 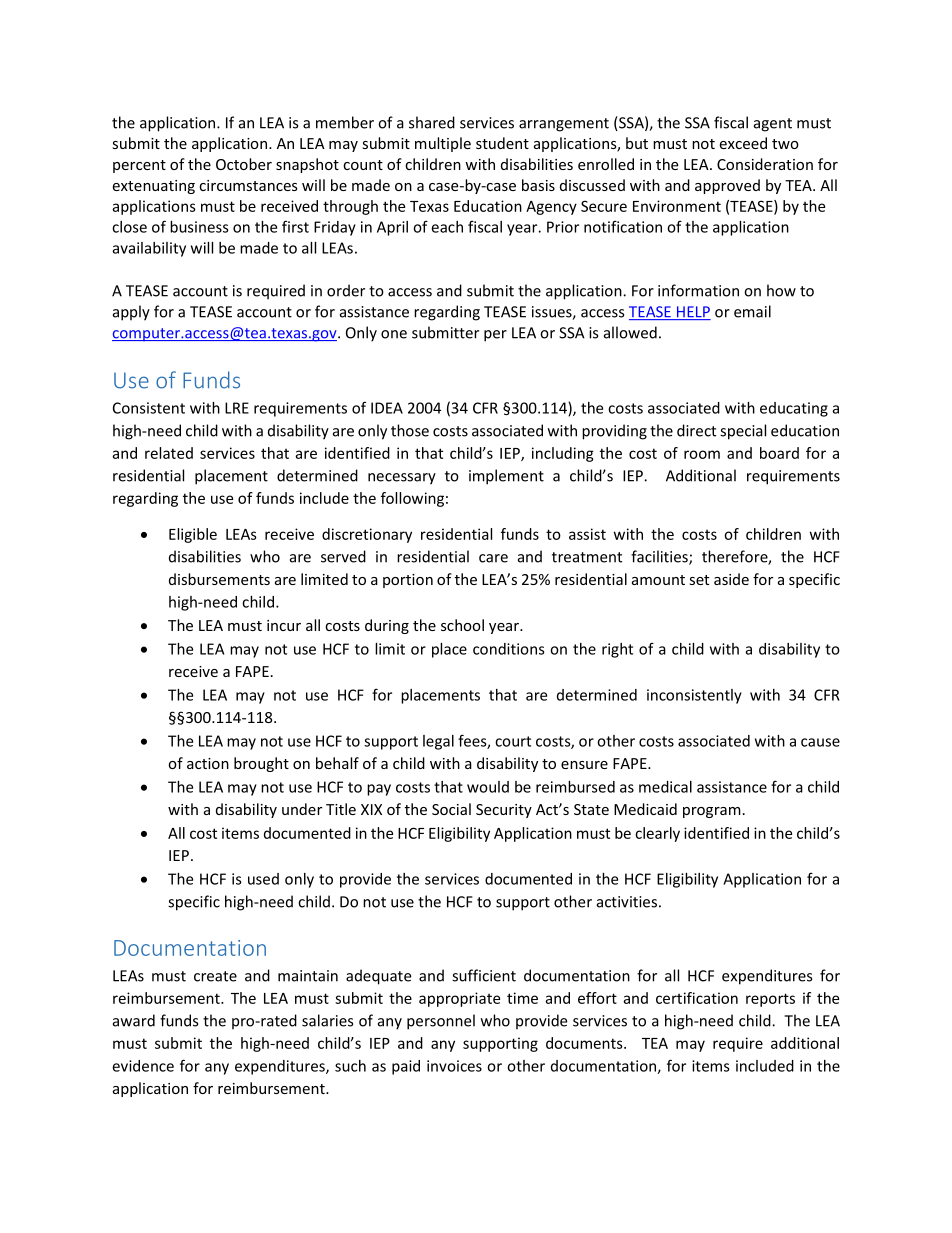 I want to click on implement, so click(x=506, y=477).
